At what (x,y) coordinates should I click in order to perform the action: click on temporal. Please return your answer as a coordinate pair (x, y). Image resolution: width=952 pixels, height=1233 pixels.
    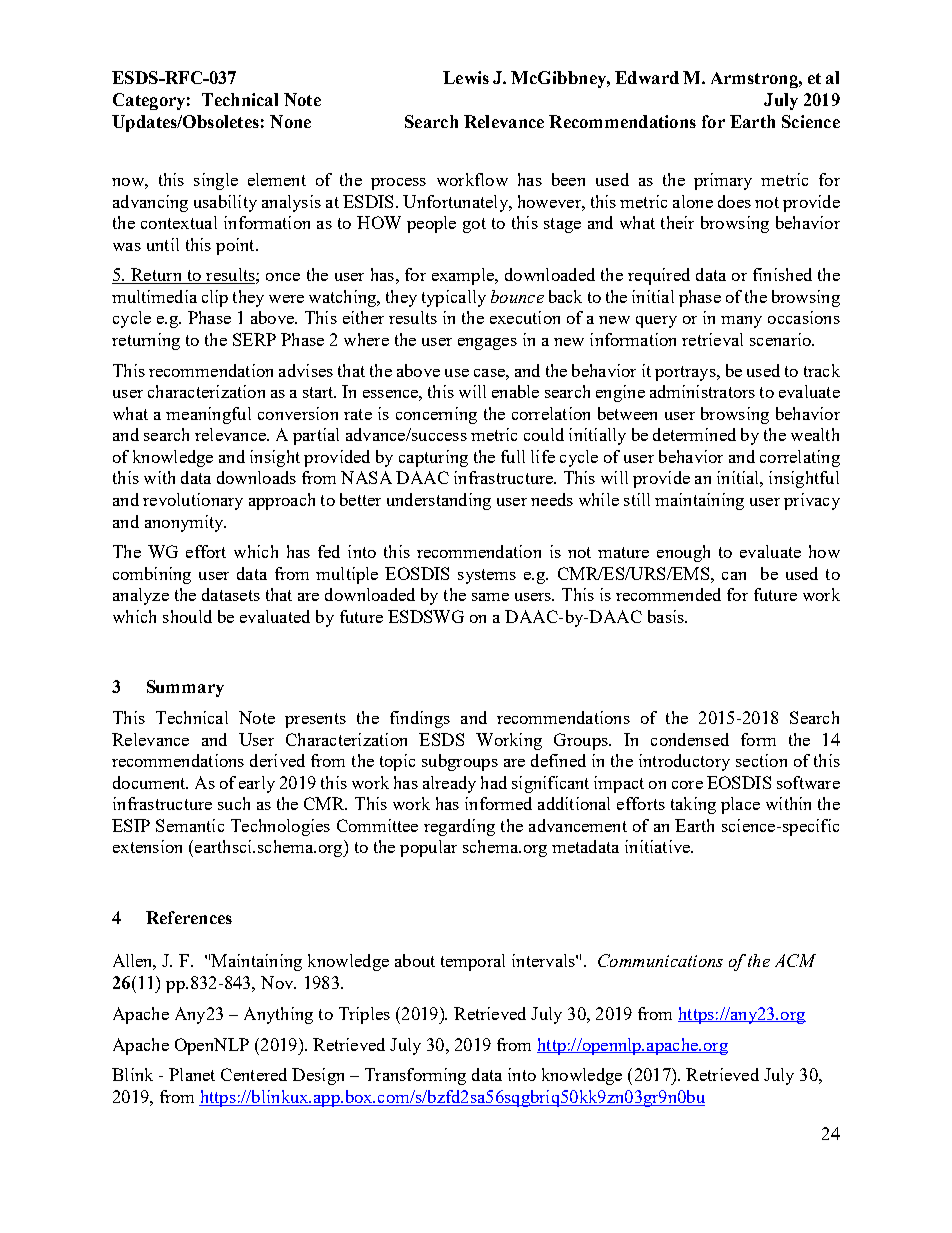
    Looking at the image, I should click on (473, 962).
